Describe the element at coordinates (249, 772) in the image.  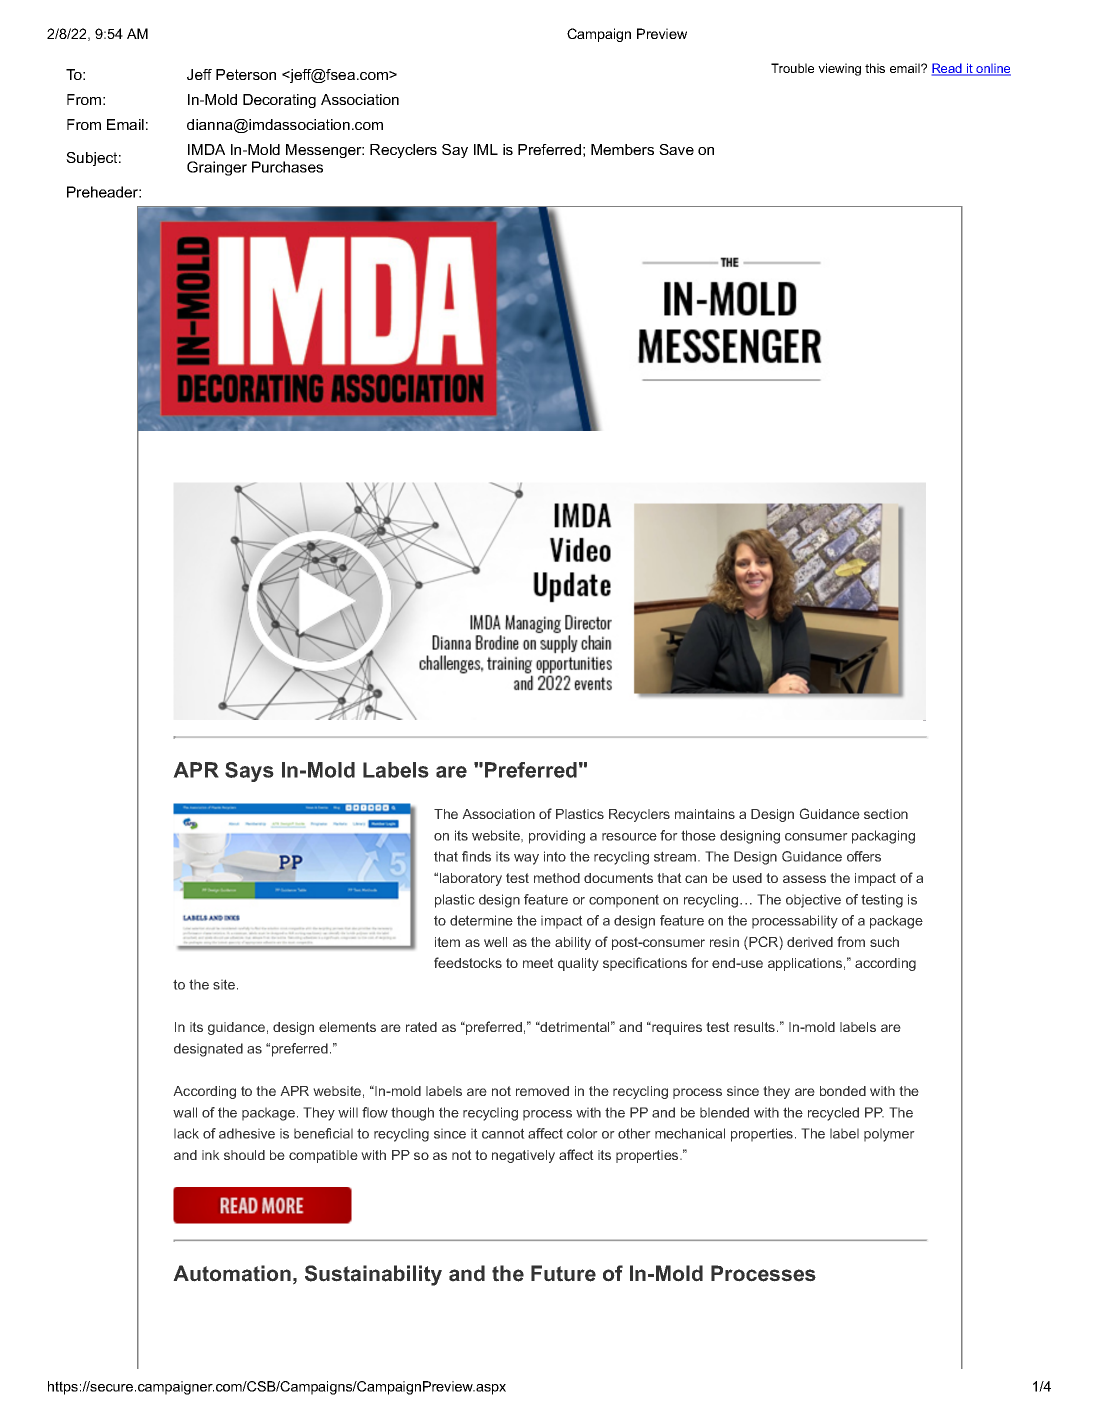
I see `Says` at that location.
